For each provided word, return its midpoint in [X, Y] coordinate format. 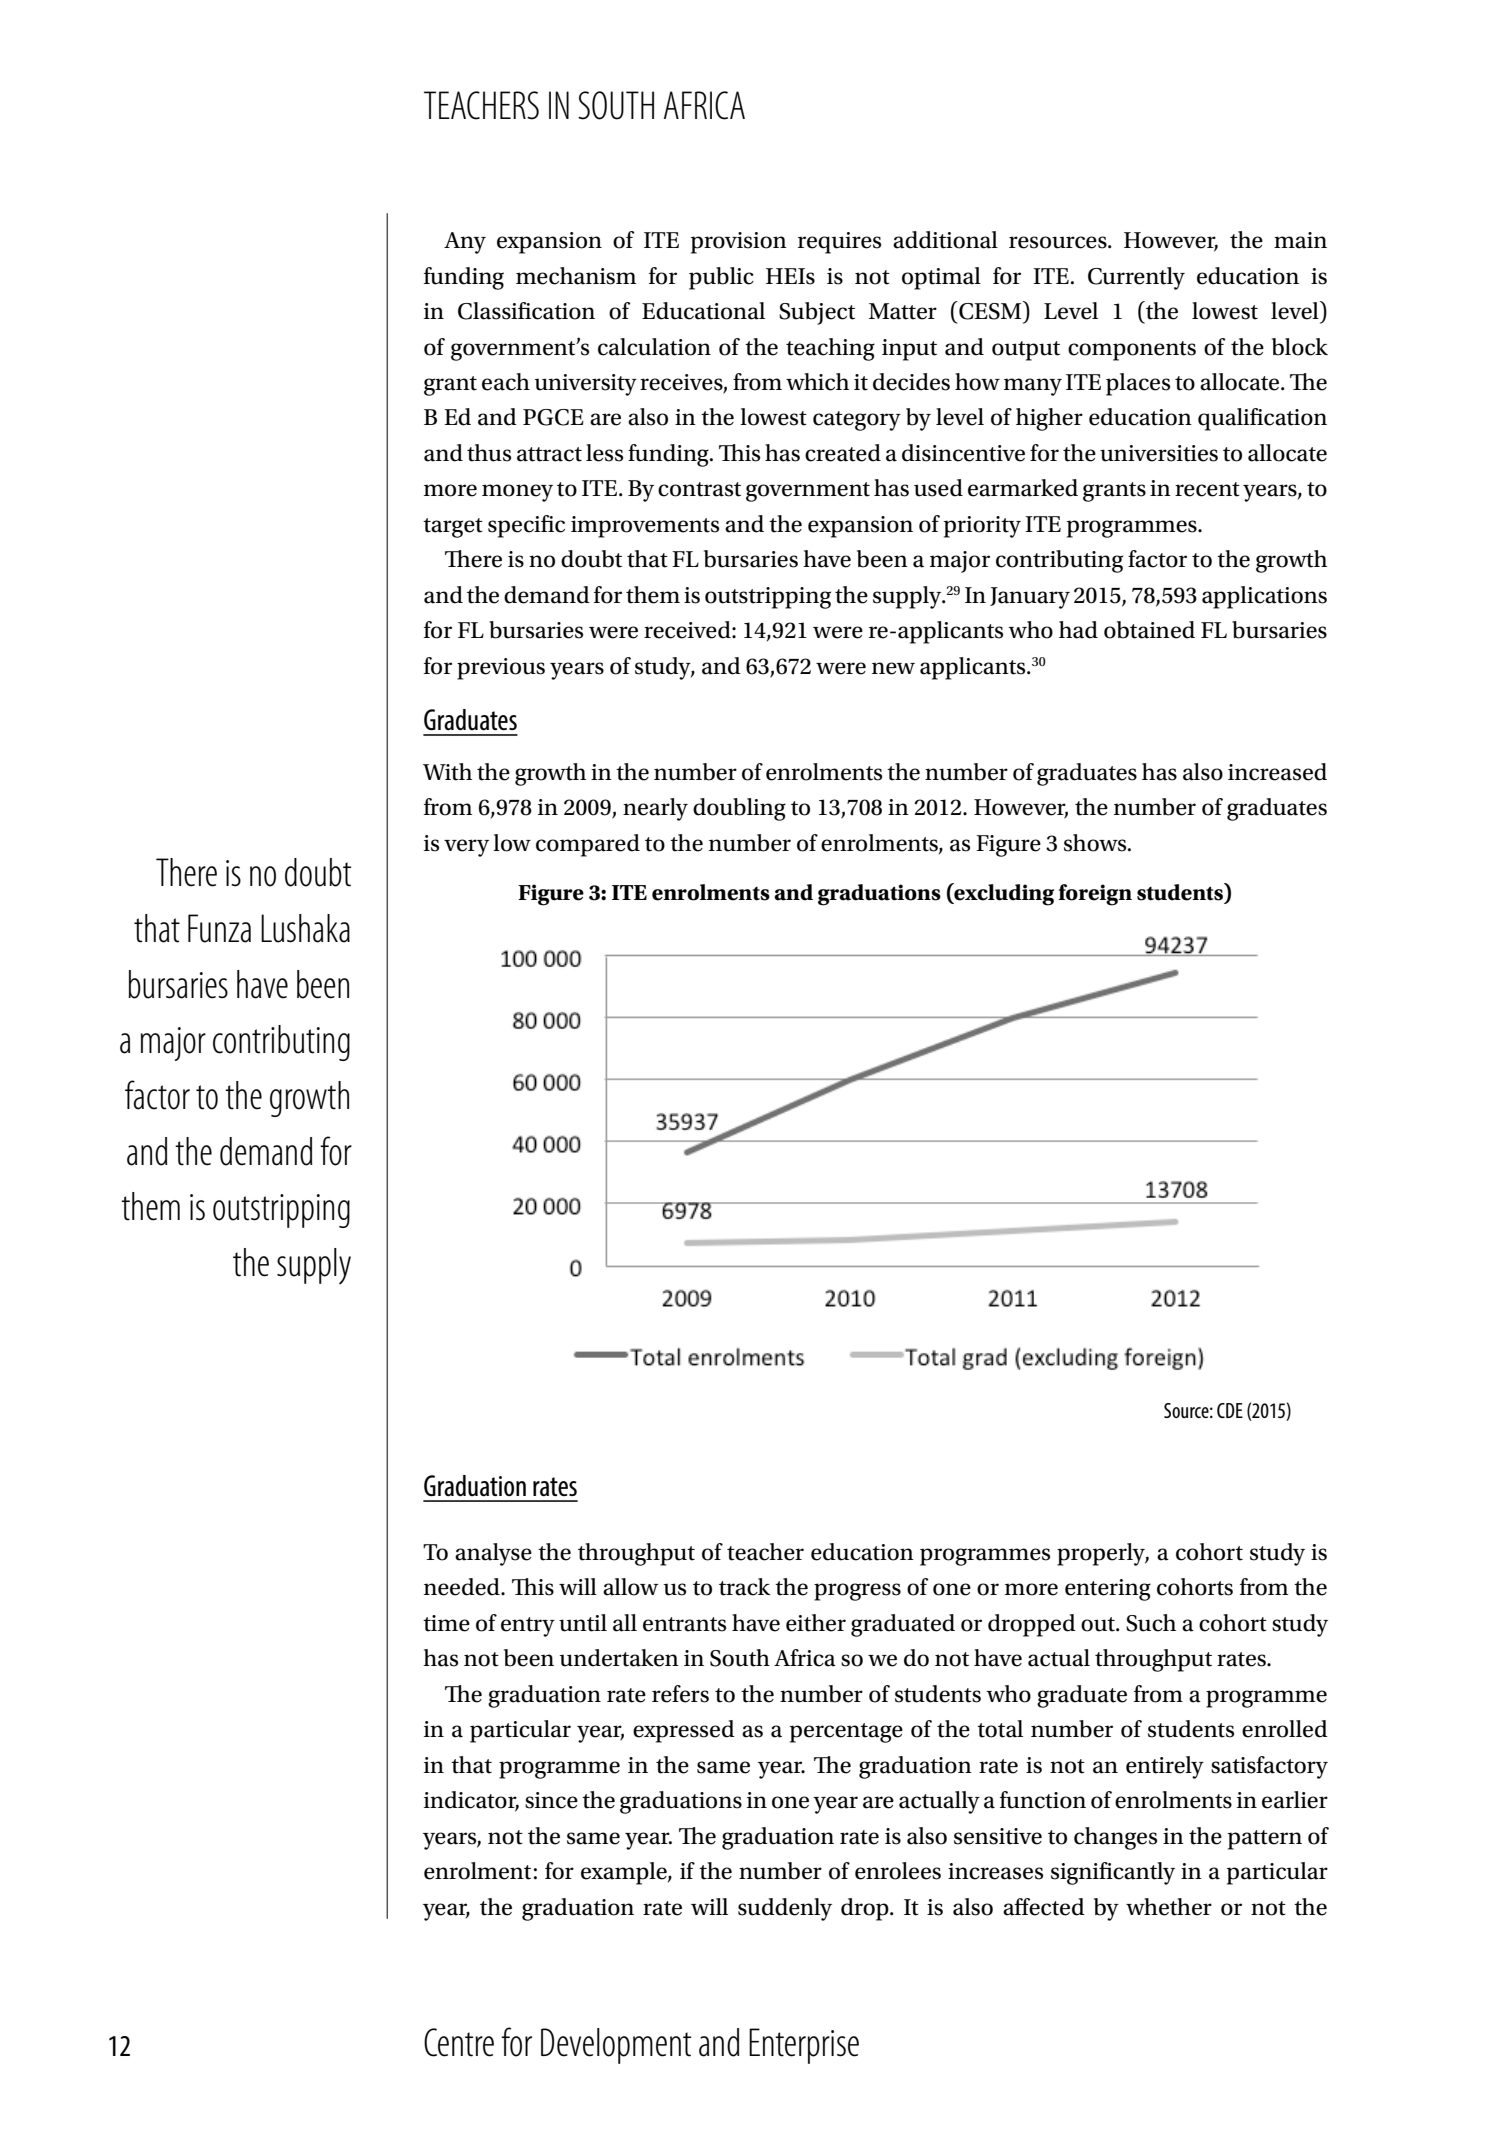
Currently [1136, 278]
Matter [903, 311]
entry [528, 1627]
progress [857, 1592]
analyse [493, 1554]
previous [501, 669]
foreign [1095, 895]
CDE [1230, 1410]
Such [1151, 1623]
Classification [526, 311]
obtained [1149, 630]
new [893, 668]
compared [588, 845]
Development [616, 2046]
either [816, 1623]
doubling [739, 809]
